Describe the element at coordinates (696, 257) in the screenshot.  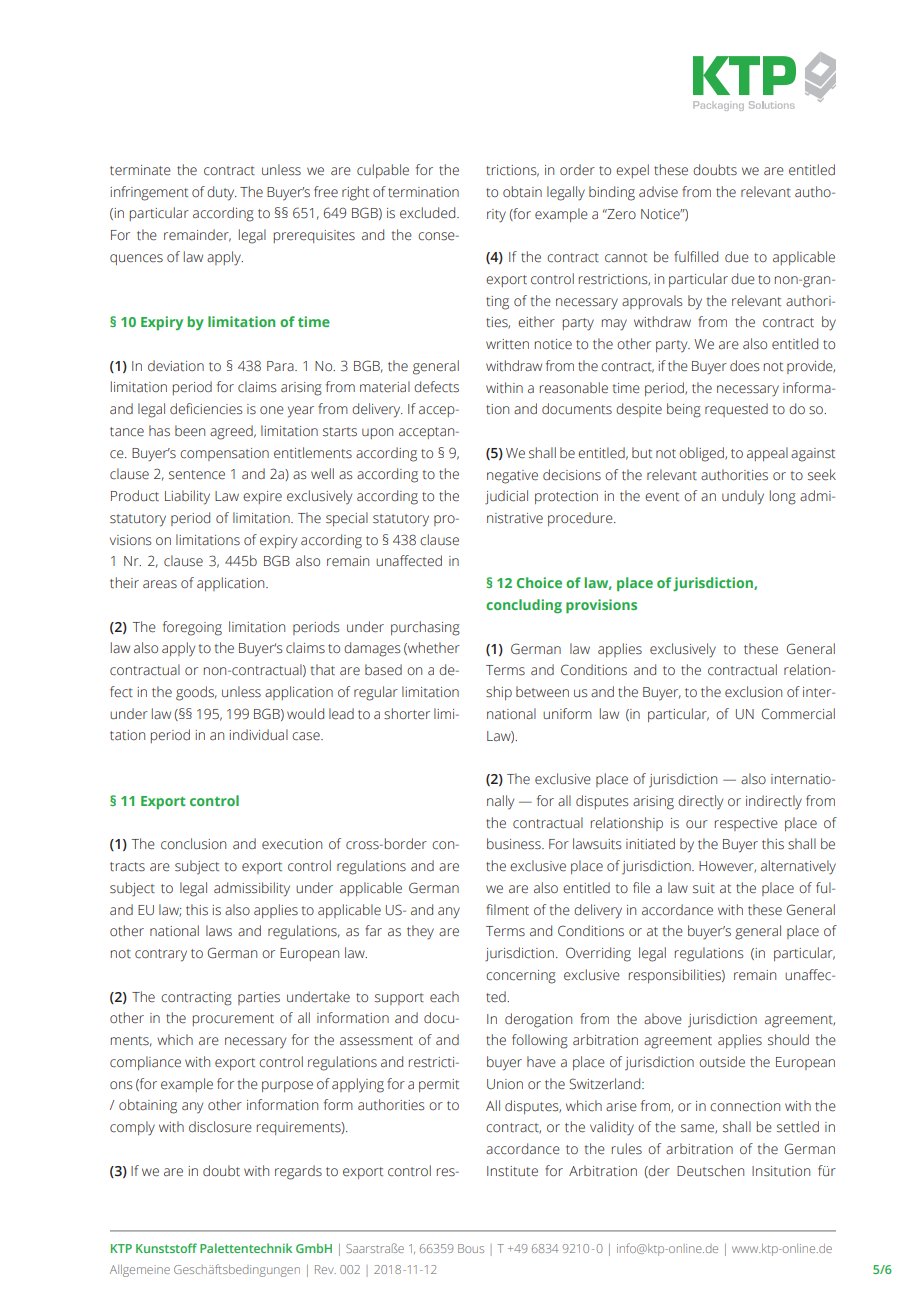
I see `fulfilled` at that location.
